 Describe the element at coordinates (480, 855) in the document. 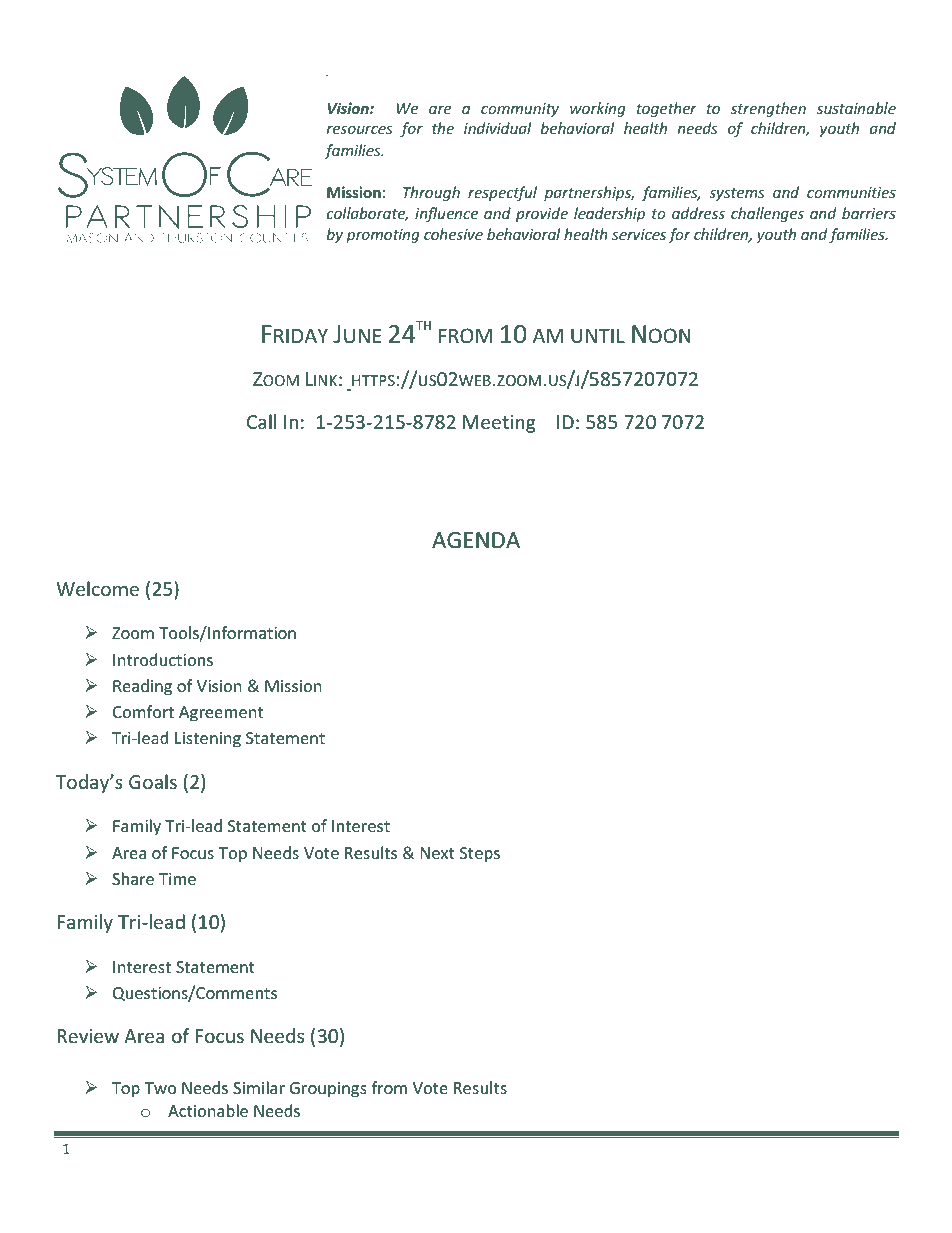

I see `Steps` at that location.
